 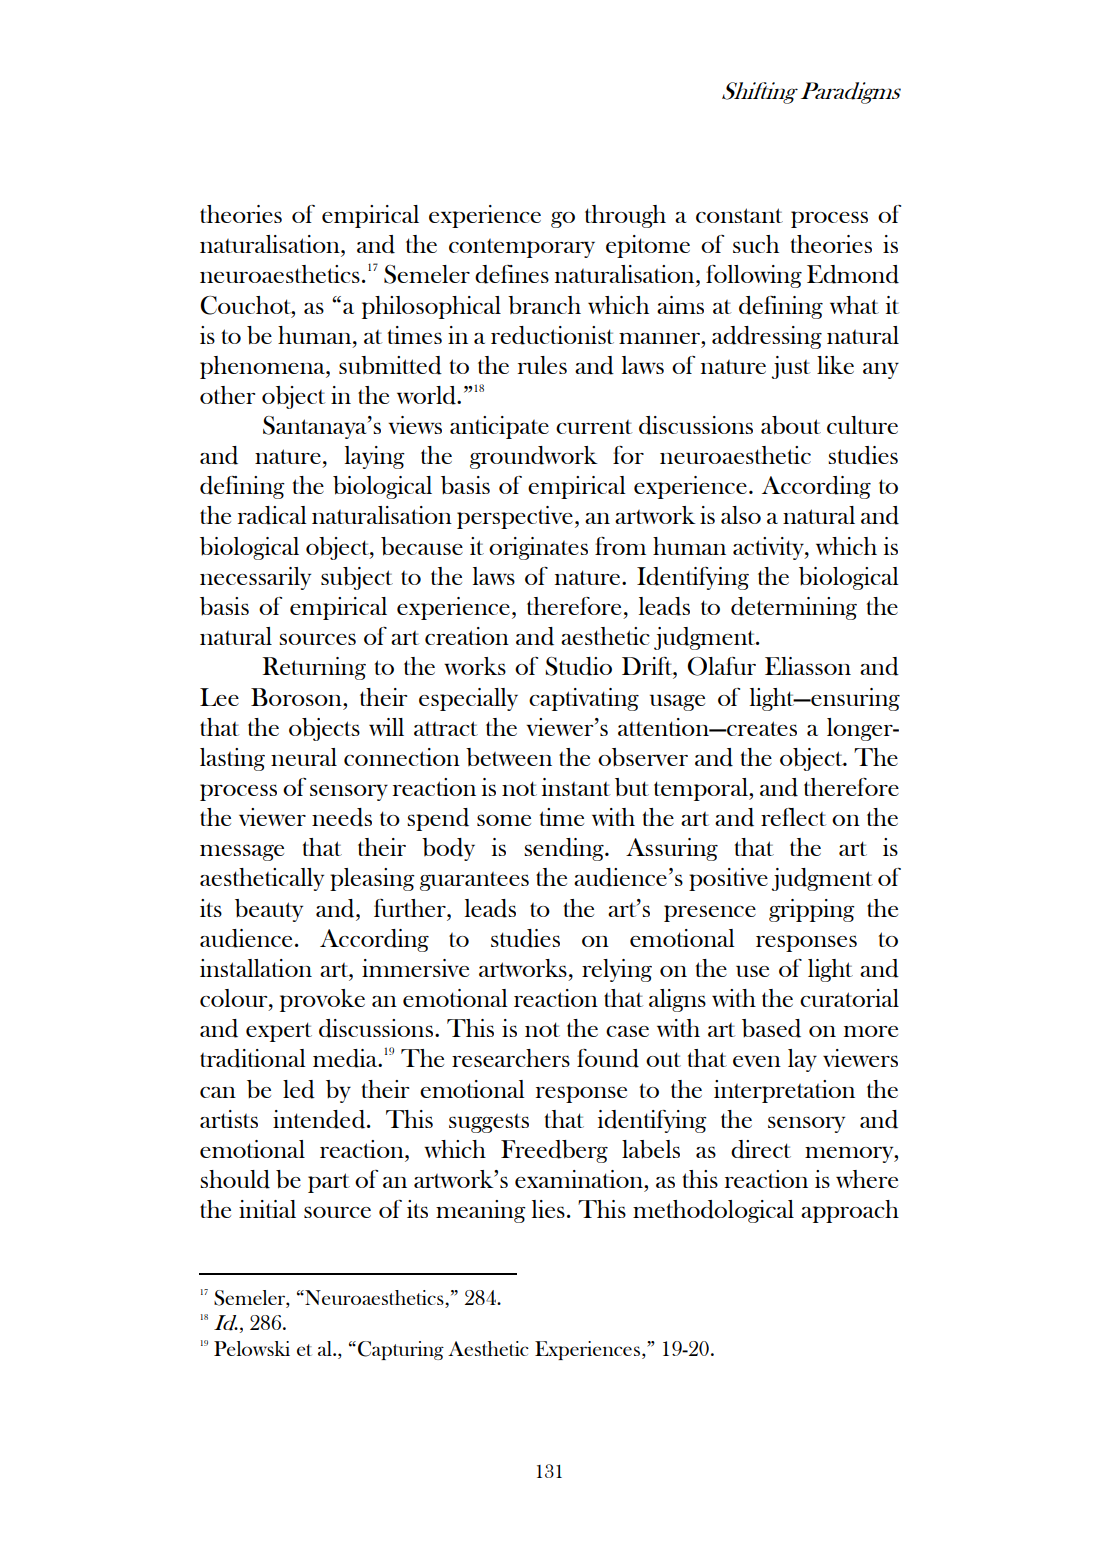 I want to click on Capturing, so click(x=401, y=1350).
